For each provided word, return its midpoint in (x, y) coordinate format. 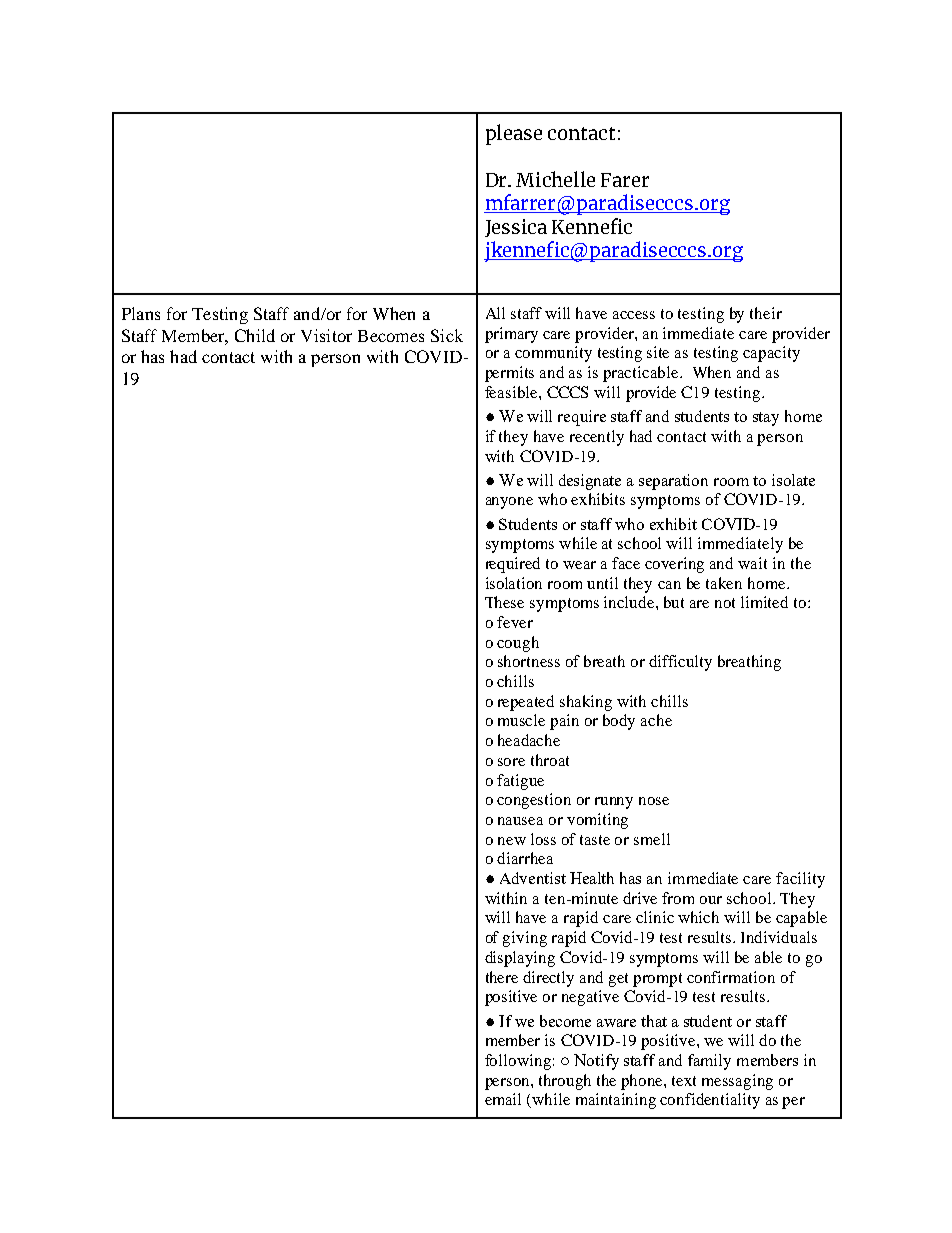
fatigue (520, 782)
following (518, 1062)
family (709, 1062)
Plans (141, 313)
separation (673, 482)
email (503, 1099)
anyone (509, 503)
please (514, 134)
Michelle (555, 179)
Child (255, 335)
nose (654, 801)
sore (511, 762)
